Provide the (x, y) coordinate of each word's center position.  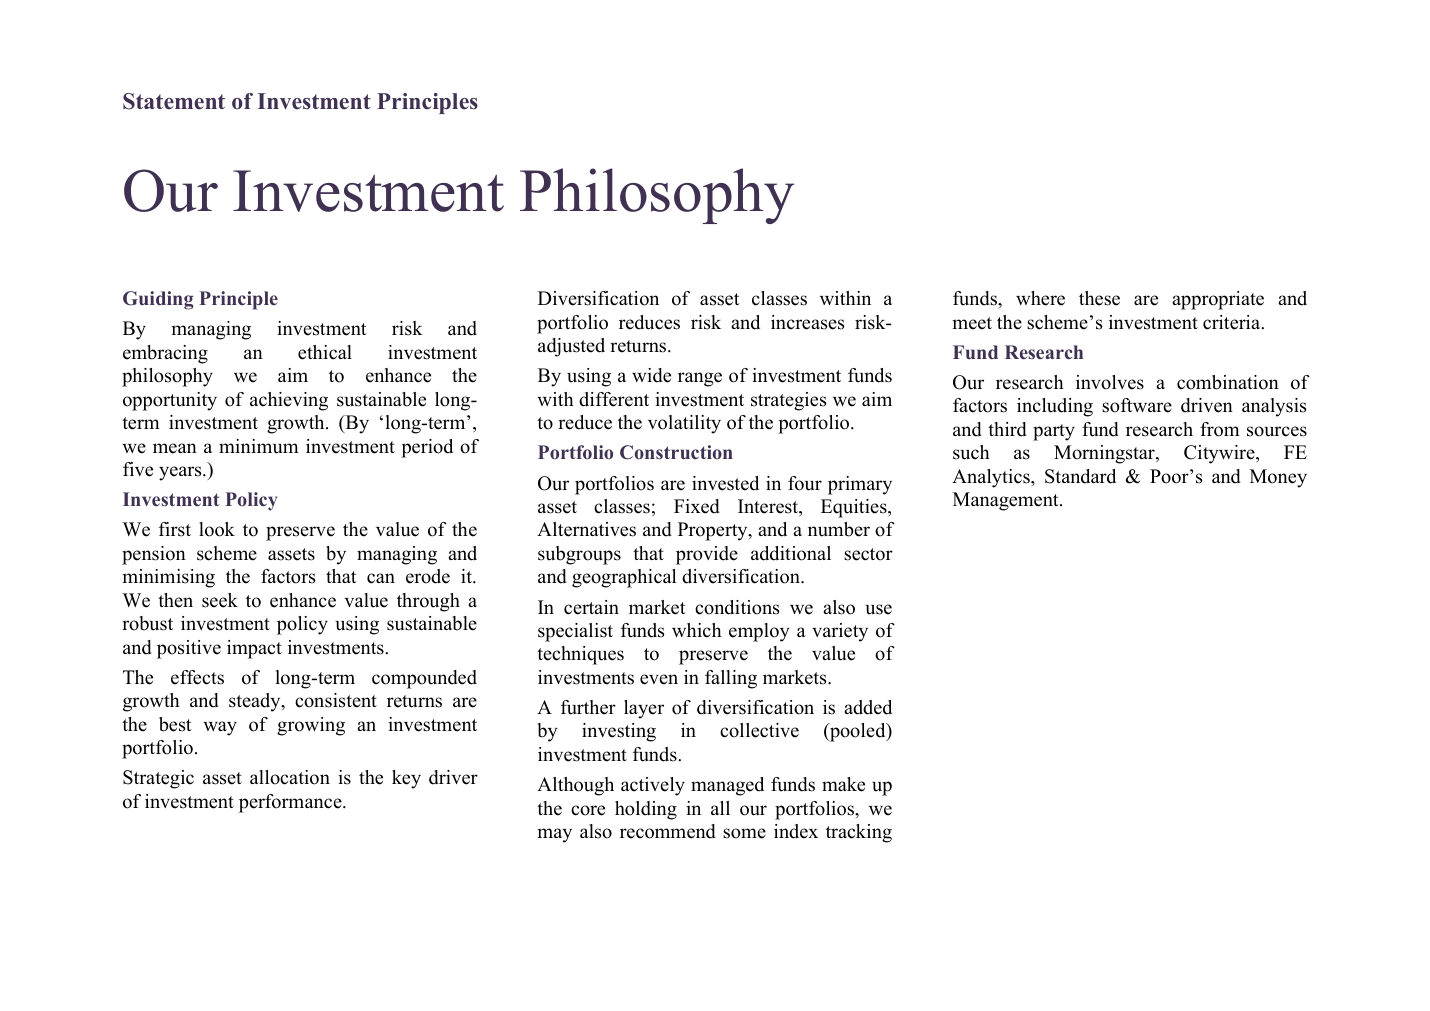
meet (972, 323)
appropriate (1218, 300)
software (1137, 405)
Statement (174, 101)
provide (707, 555)
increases (807, 322)
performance (291, 803)
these (1099, 298)
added (868, 707)
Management (1007, 501)
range (700, 379)
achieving (289, 401)
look (217, 529)
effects (197, 677)
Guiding (158, 300)
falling (731, 679)
